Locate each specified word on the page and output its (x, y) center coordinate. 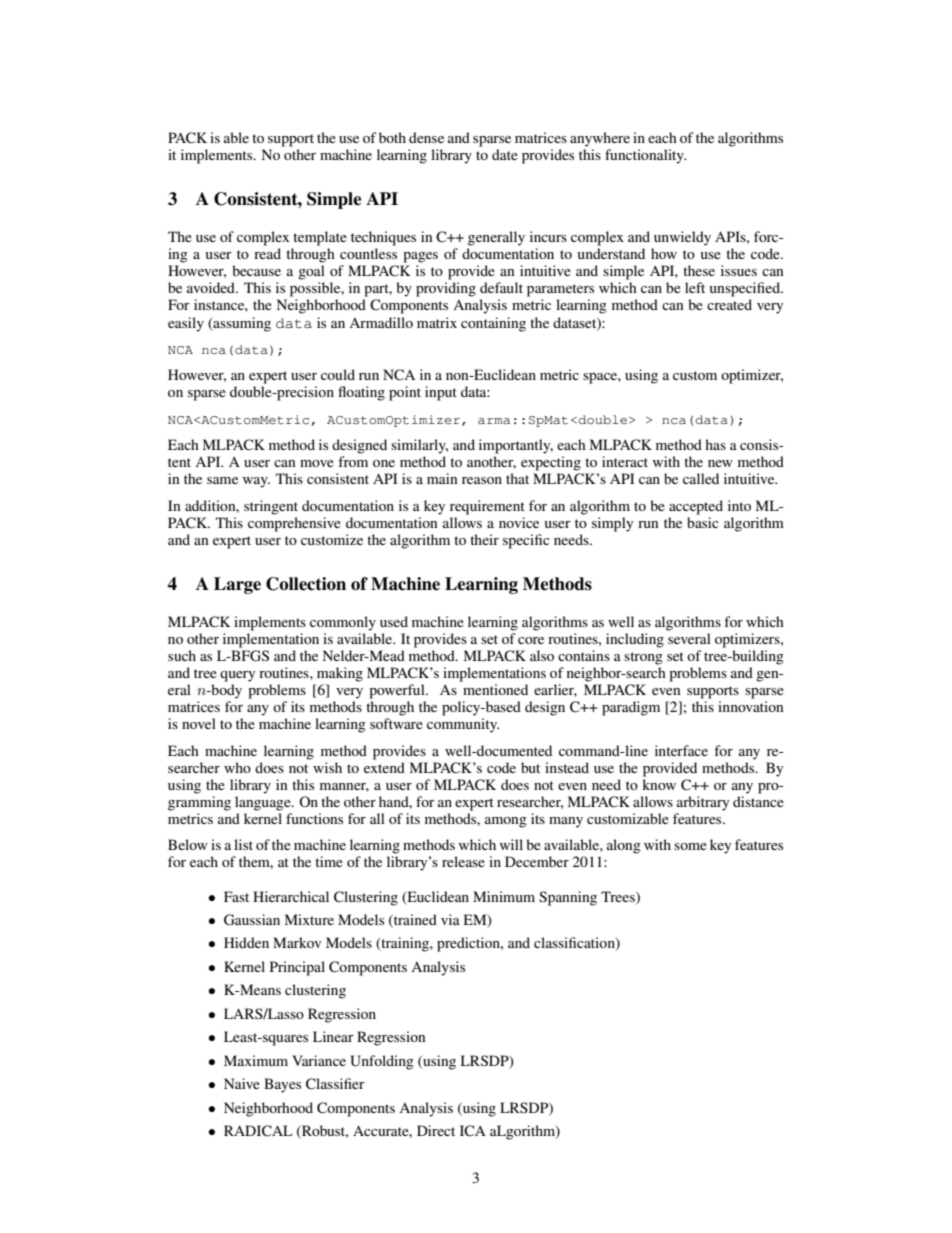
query (237, 676)
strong (643, 658)
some (690, 846)
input (441, 393)
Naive (242, 1083)
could (338, 374)
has (715, 444)
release (463, 861)
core (531, 640)
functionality (645, 156)
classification (575, 944)
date (505, 154)
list (243, 844)
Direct (436, 1130)
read (267, 253)
